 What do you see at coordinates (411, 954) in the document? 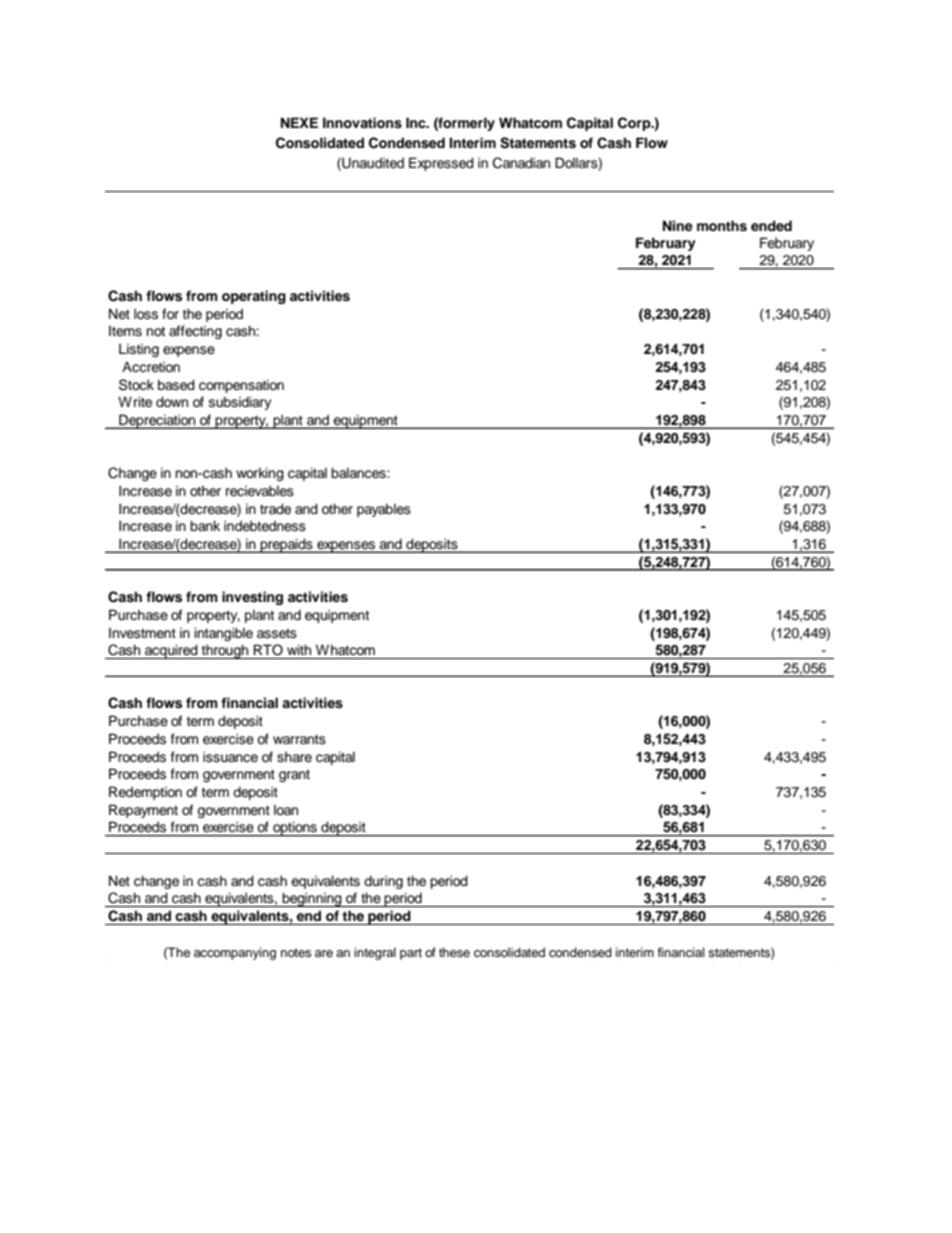
I see `part` at bounding box center [411, 954].
